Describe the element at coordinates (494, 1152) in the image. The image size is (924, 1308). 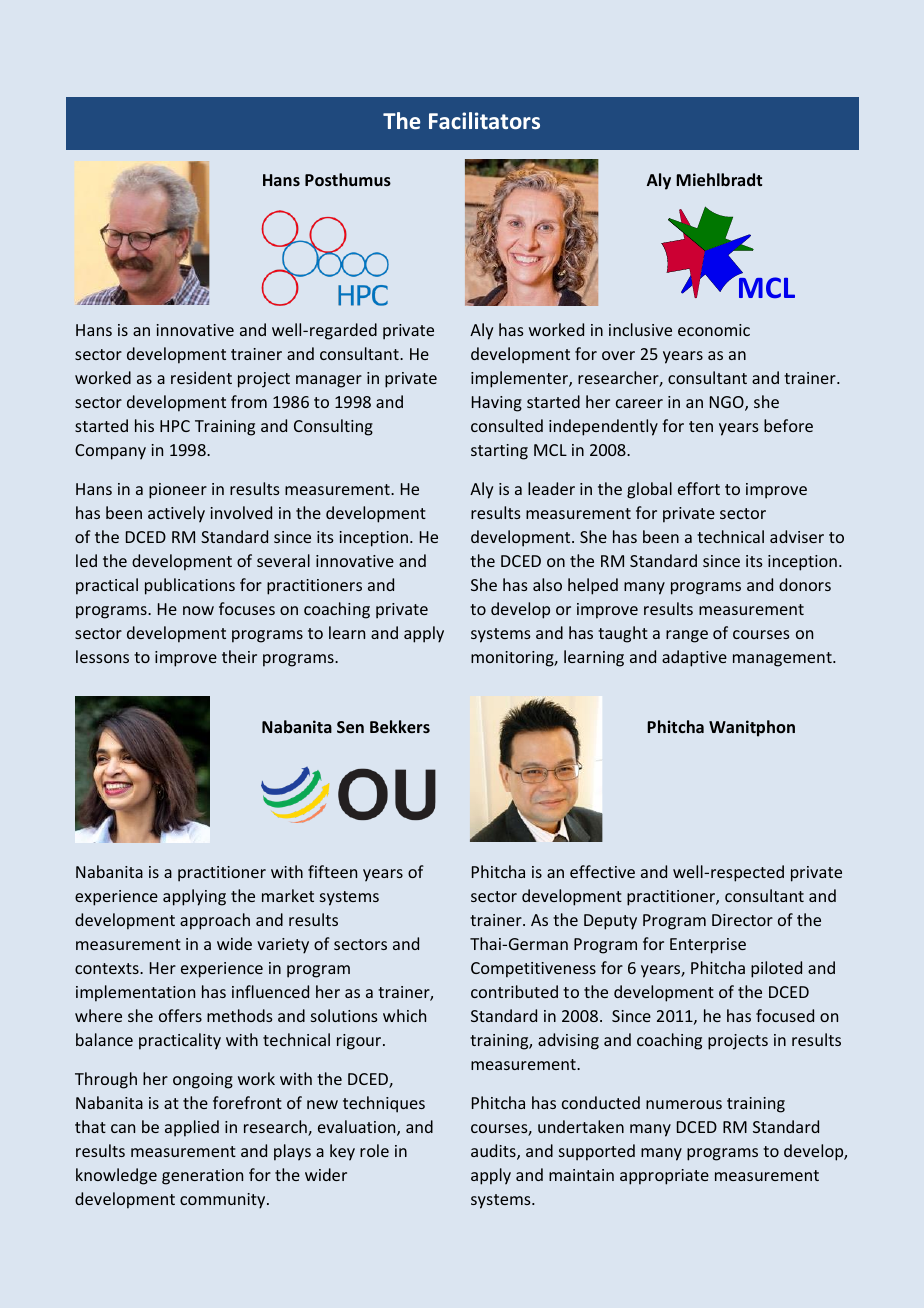
I see `audits` at that location.
